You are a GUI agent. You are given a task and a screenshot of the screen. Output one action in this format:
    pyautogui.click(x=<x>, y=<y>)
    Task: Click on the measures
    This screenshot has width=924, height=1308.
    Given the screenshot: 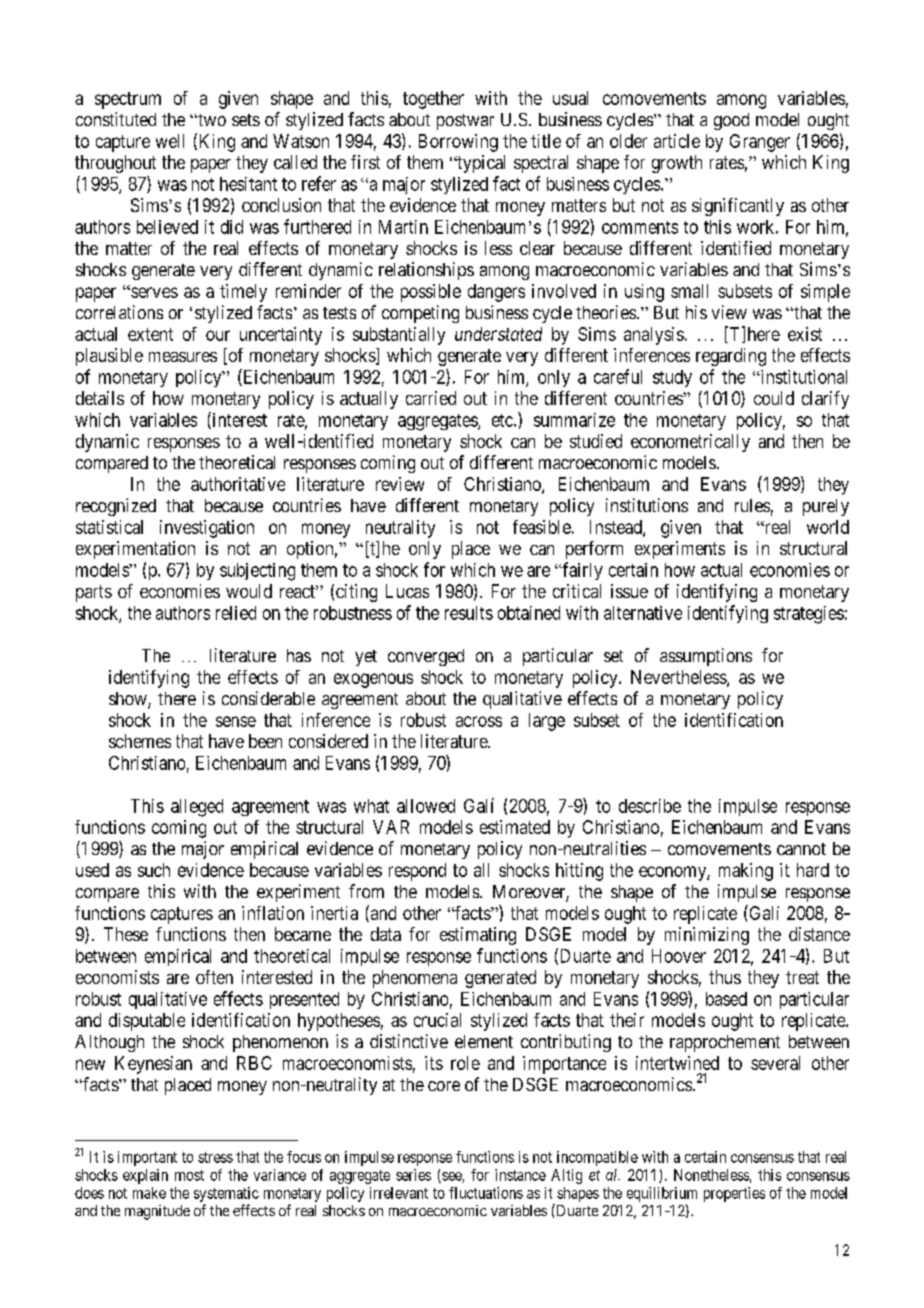 What is the action you would take?
    pyautogui.click(x=183, y=357)
